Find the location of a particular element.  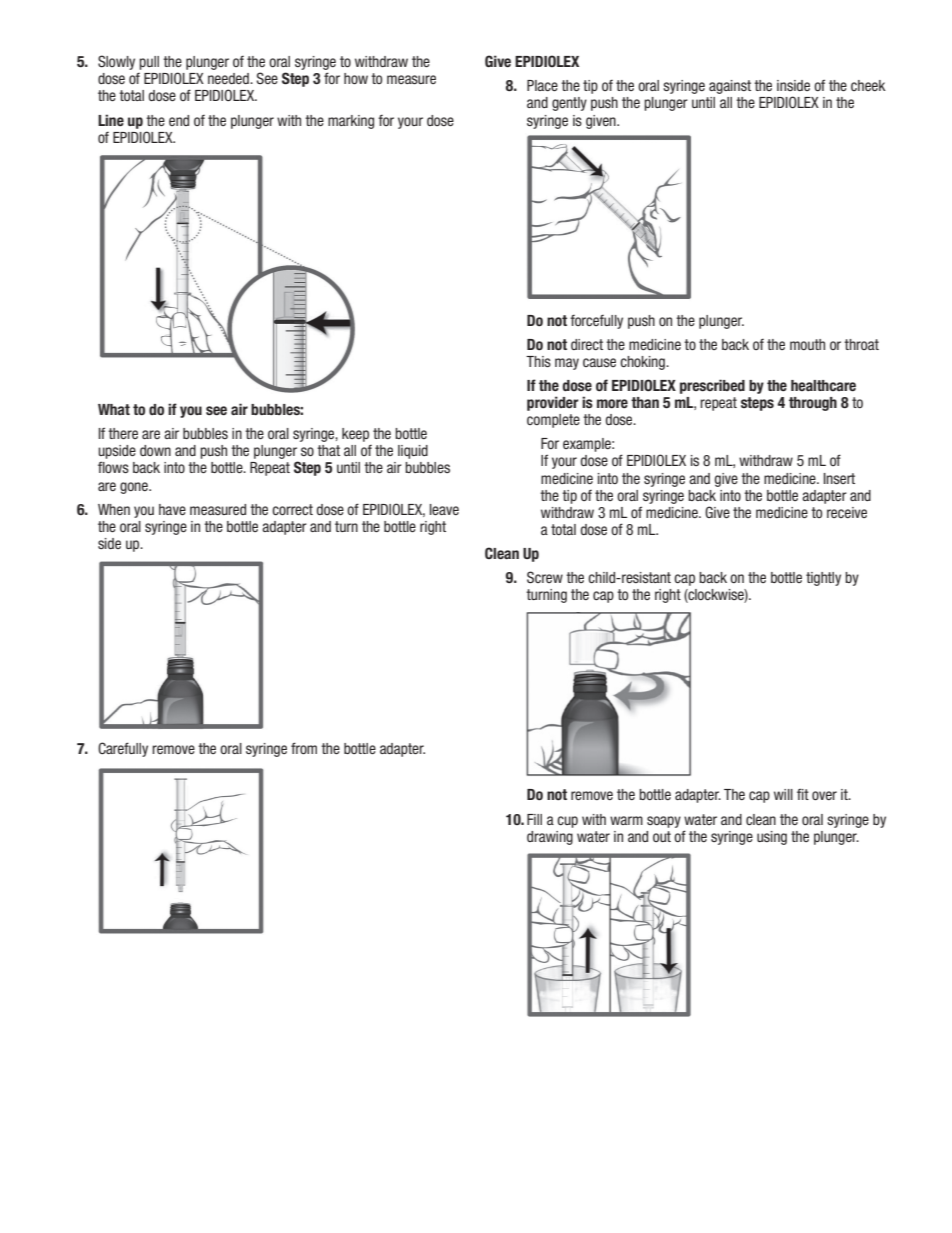

needed is located at coordinates (229, 78).
